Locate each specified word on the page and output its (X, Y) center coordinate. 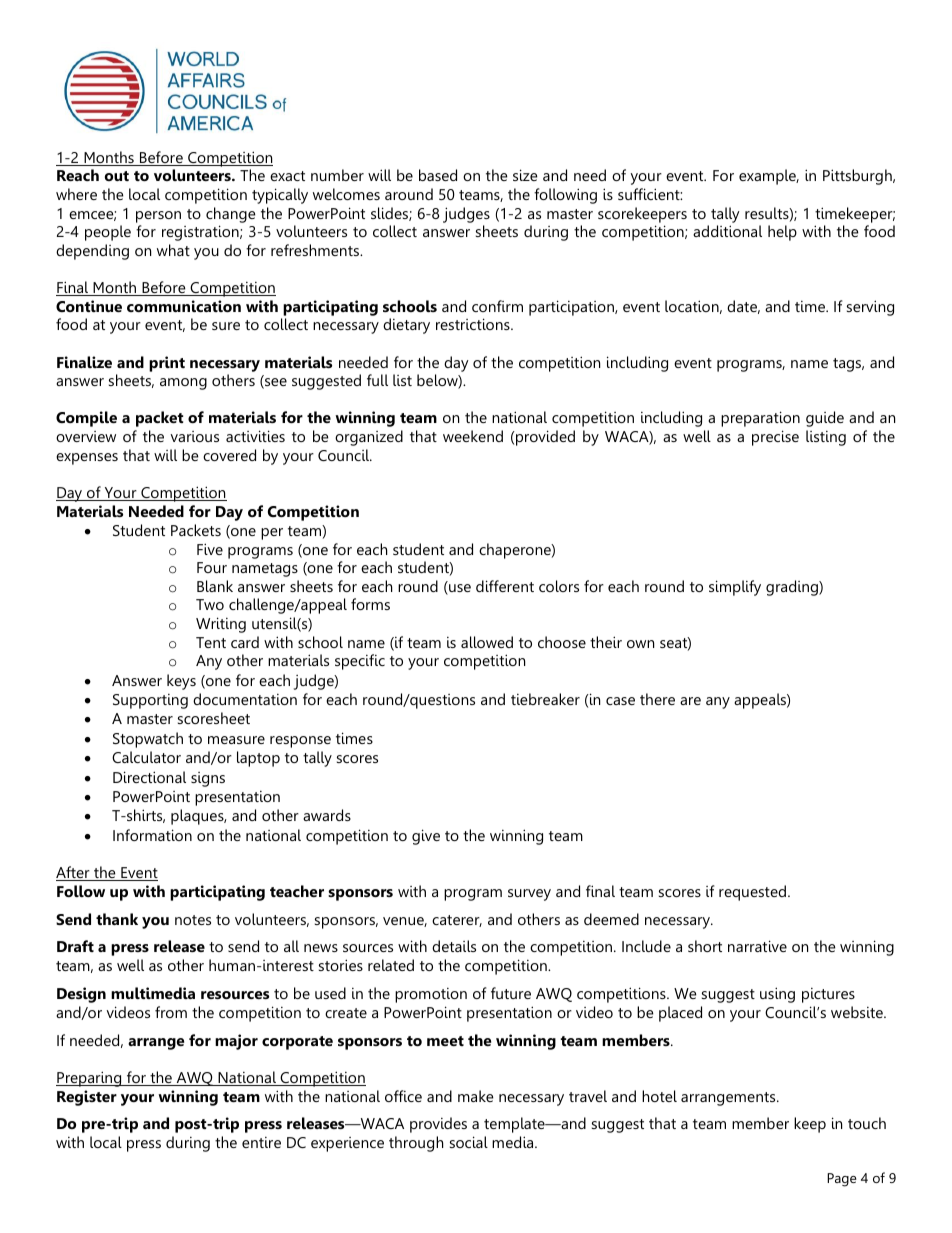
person (158, 217)
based (438, 175)
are (690, 701)
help (782, 233)
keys (181, 682)
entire (261, 1142)
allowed (487, 642)
